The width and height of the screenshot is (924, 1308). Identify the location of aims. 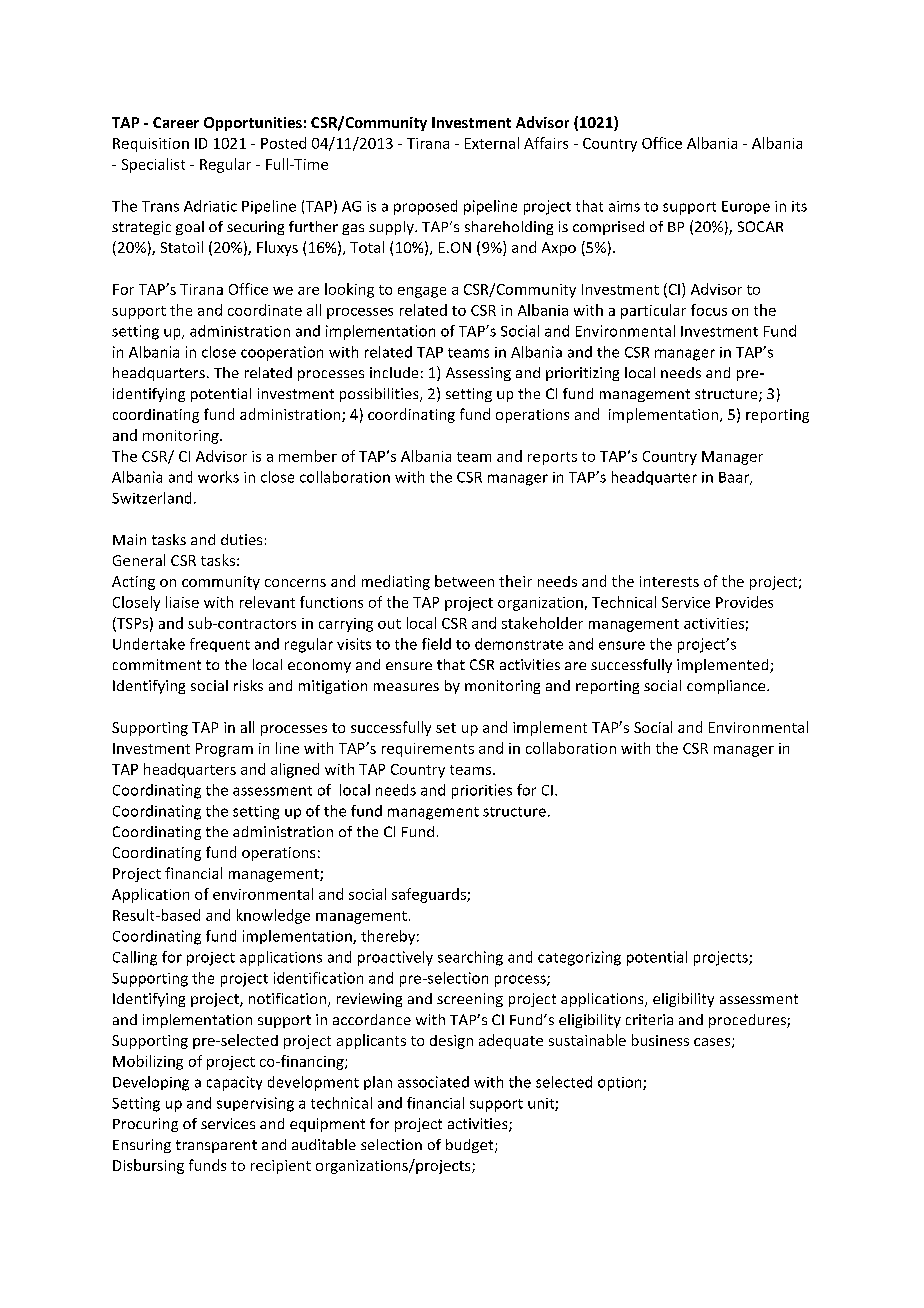
(624, 206).
